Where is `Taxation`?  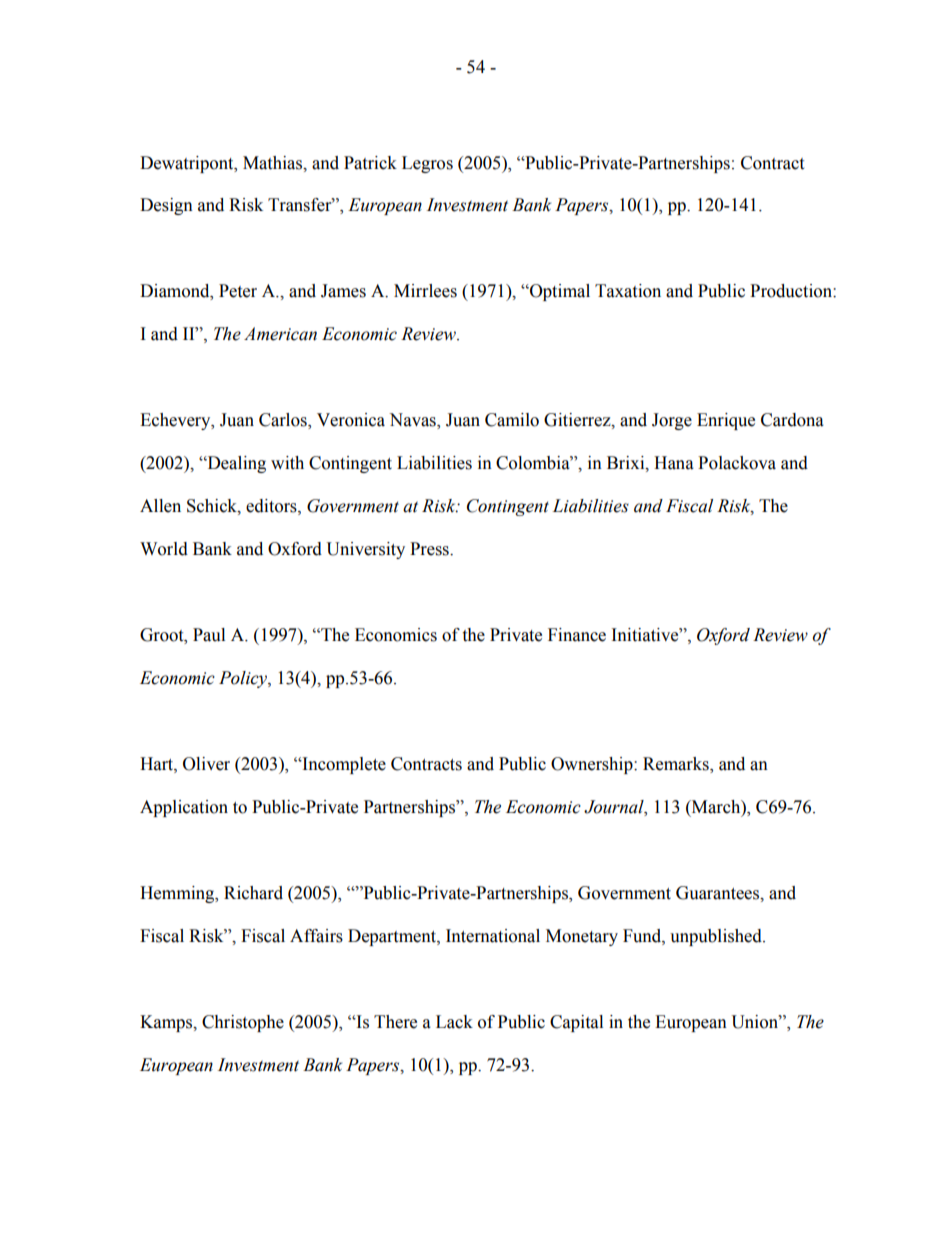 Taxation is located at coordinates (628, 291).
